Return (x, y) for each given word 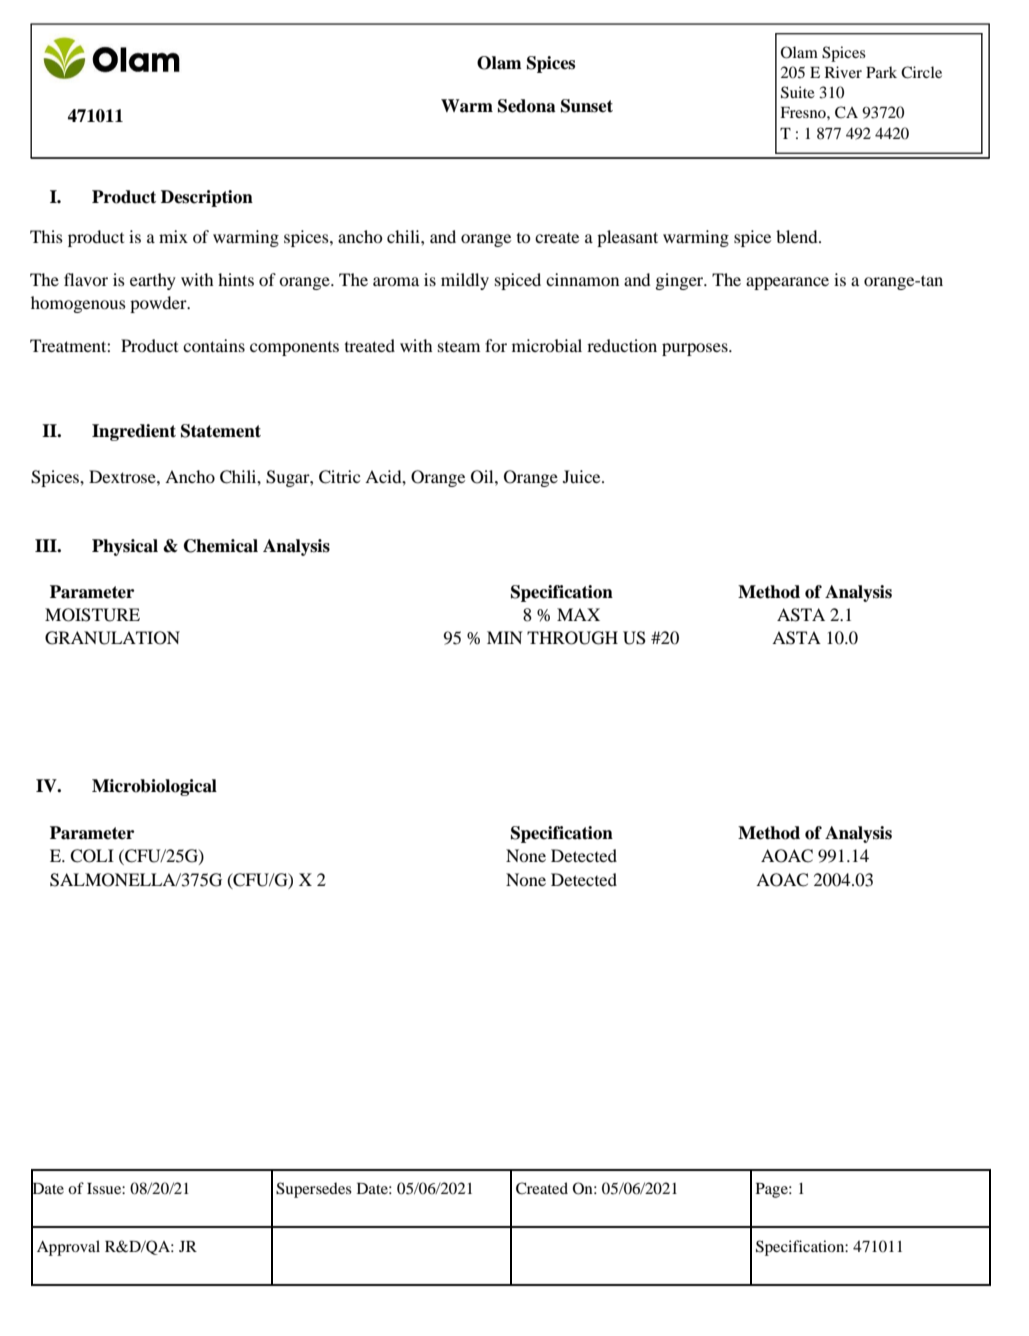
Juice (583, 476)
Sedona (527, 106)
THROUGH (572, 638)
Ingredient (134, 432)
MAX (578, 614)
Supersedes (314, 1190)
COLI (92, 856)
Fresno (804, 112)
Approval (68, 1248)
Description (207, 198)
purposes (696, 349)
